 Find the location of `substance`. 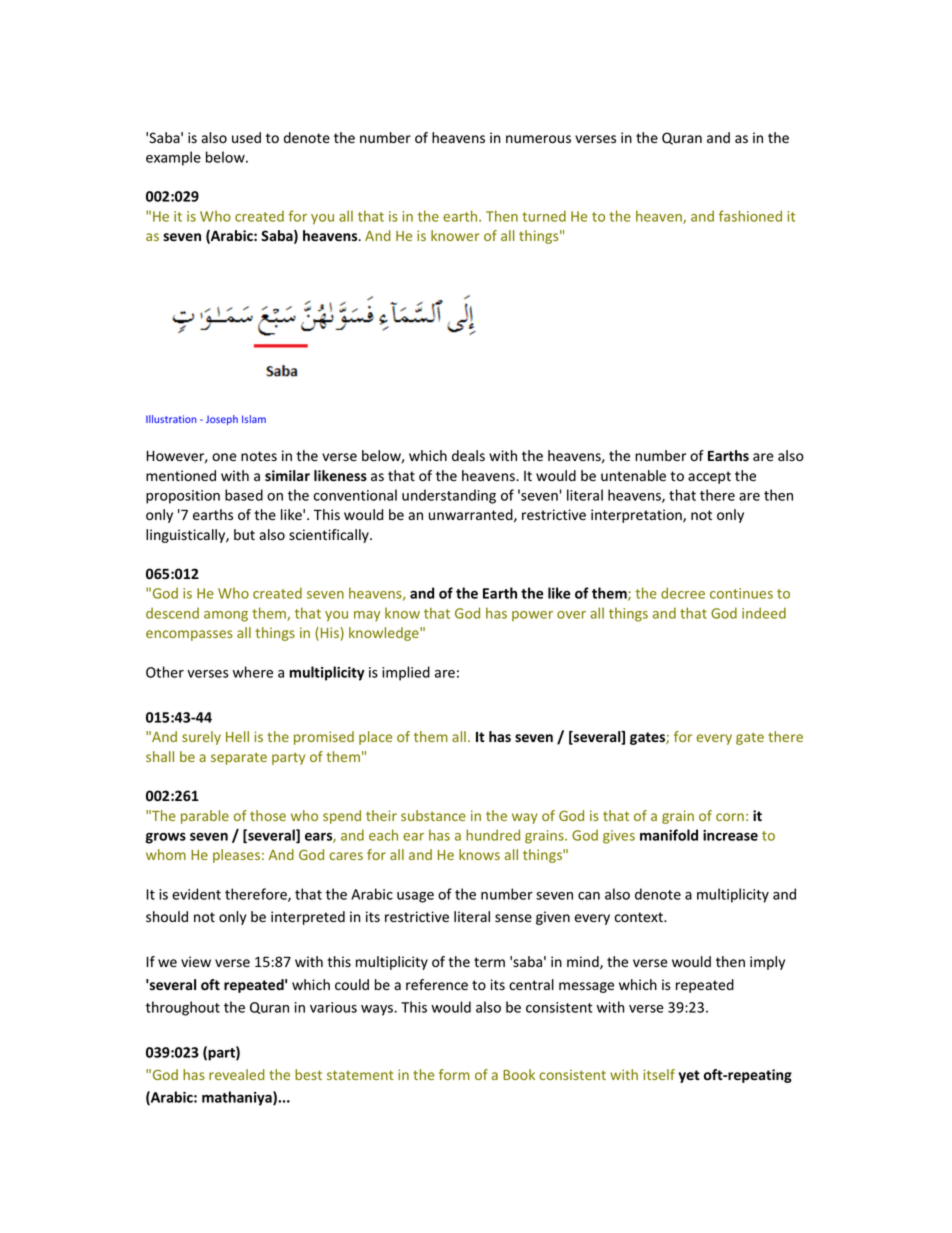

substance is located at coordinates (433, 815).
